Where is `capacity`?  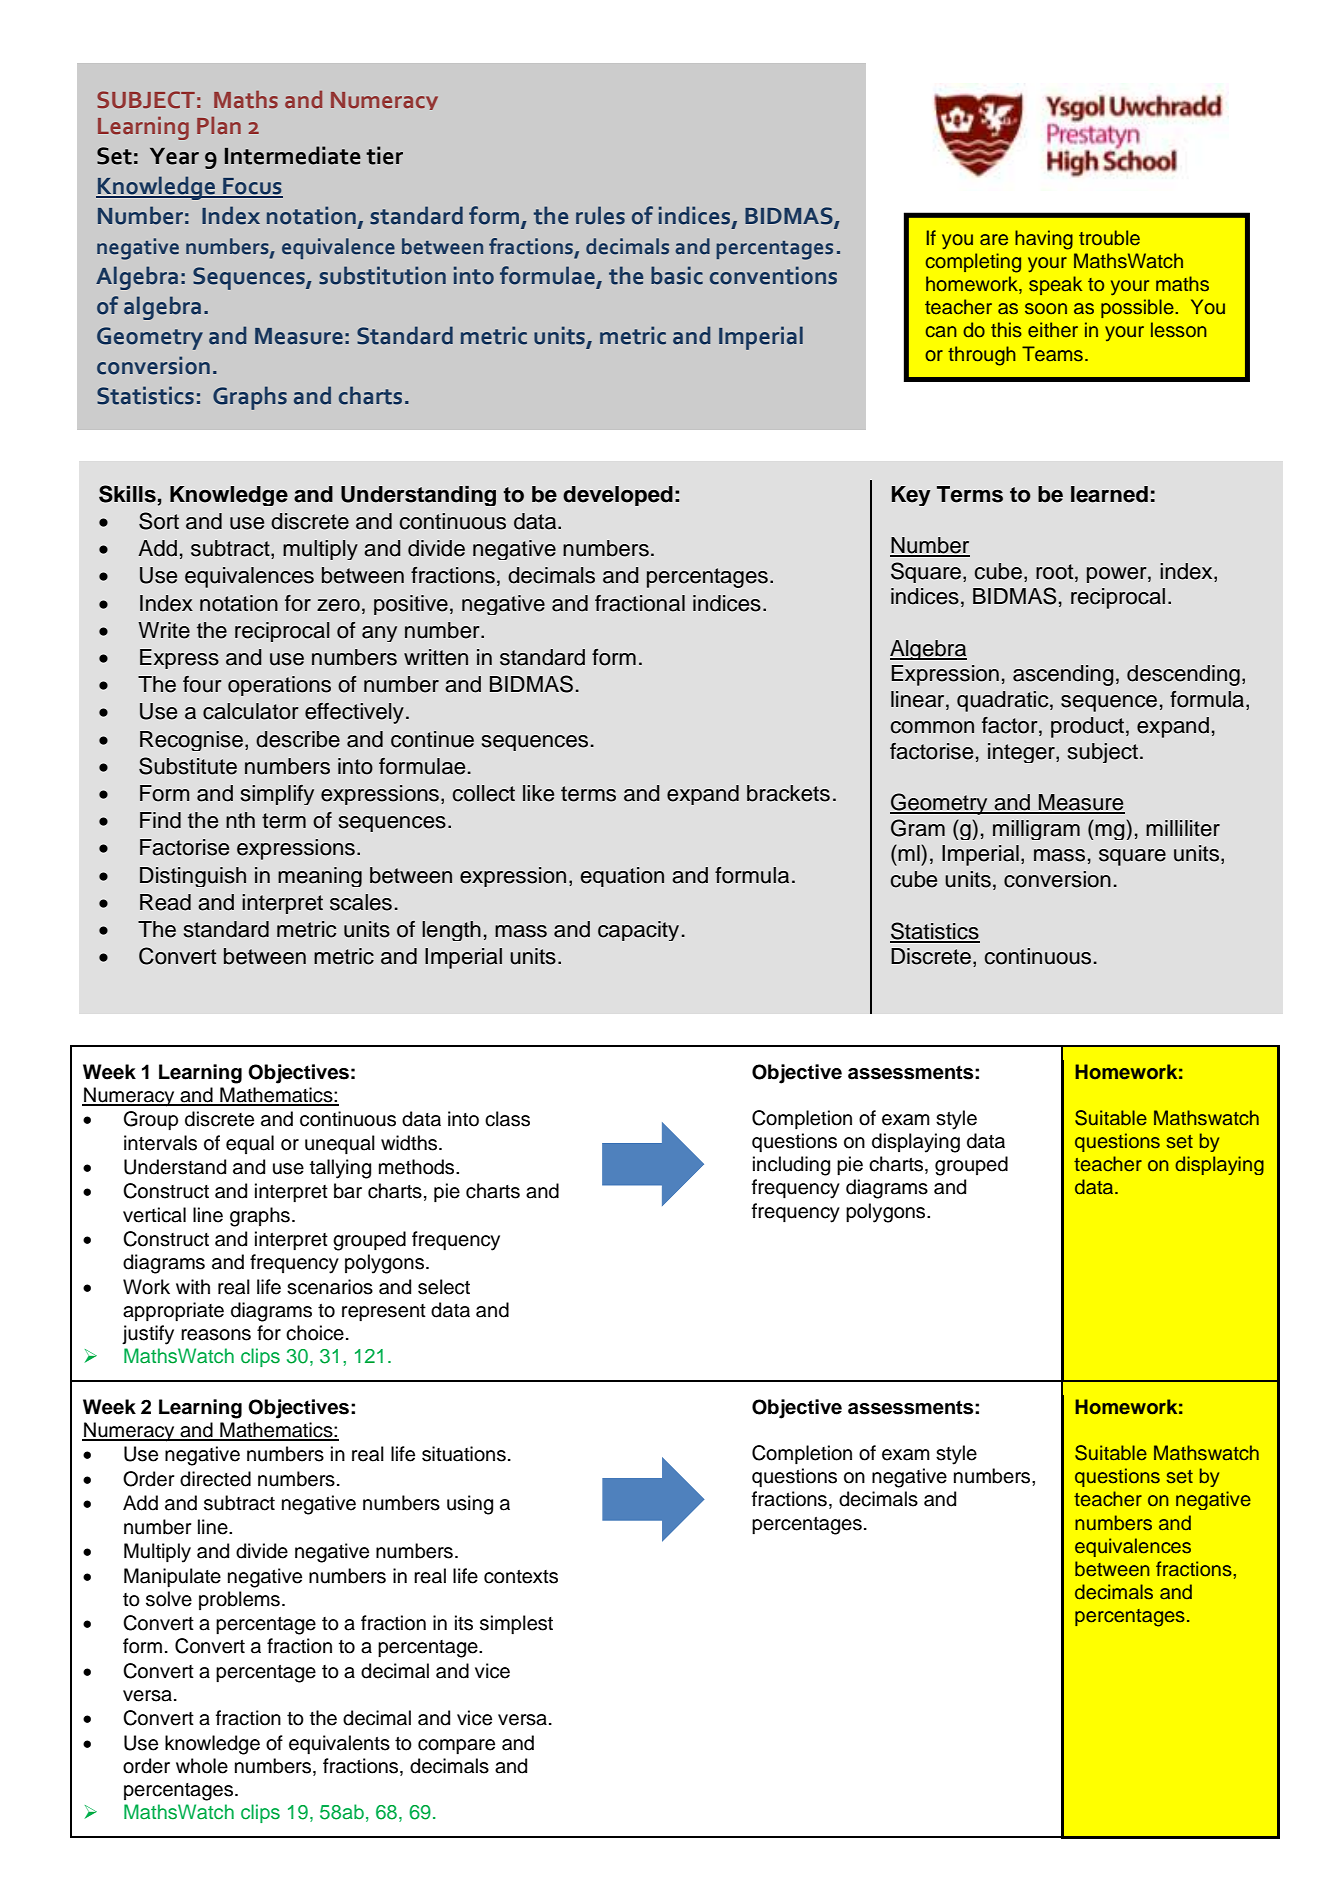
capacity is located at coordinates (638, 931).
